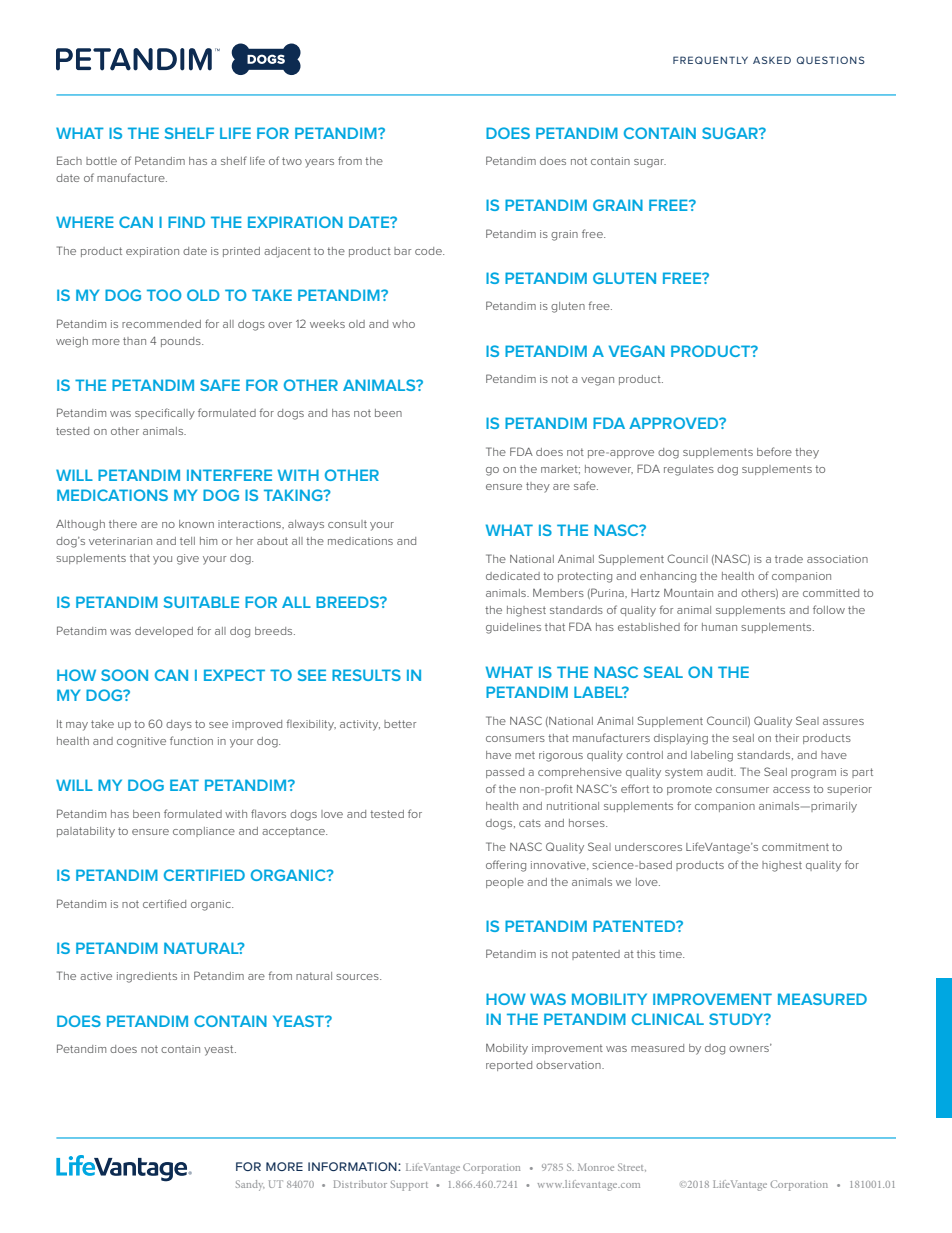 The image size is (952, 1233). What do you see at coordinates (147, 977) in the screenshot?
I see `ingredients` at bounding box center [147, 977].
